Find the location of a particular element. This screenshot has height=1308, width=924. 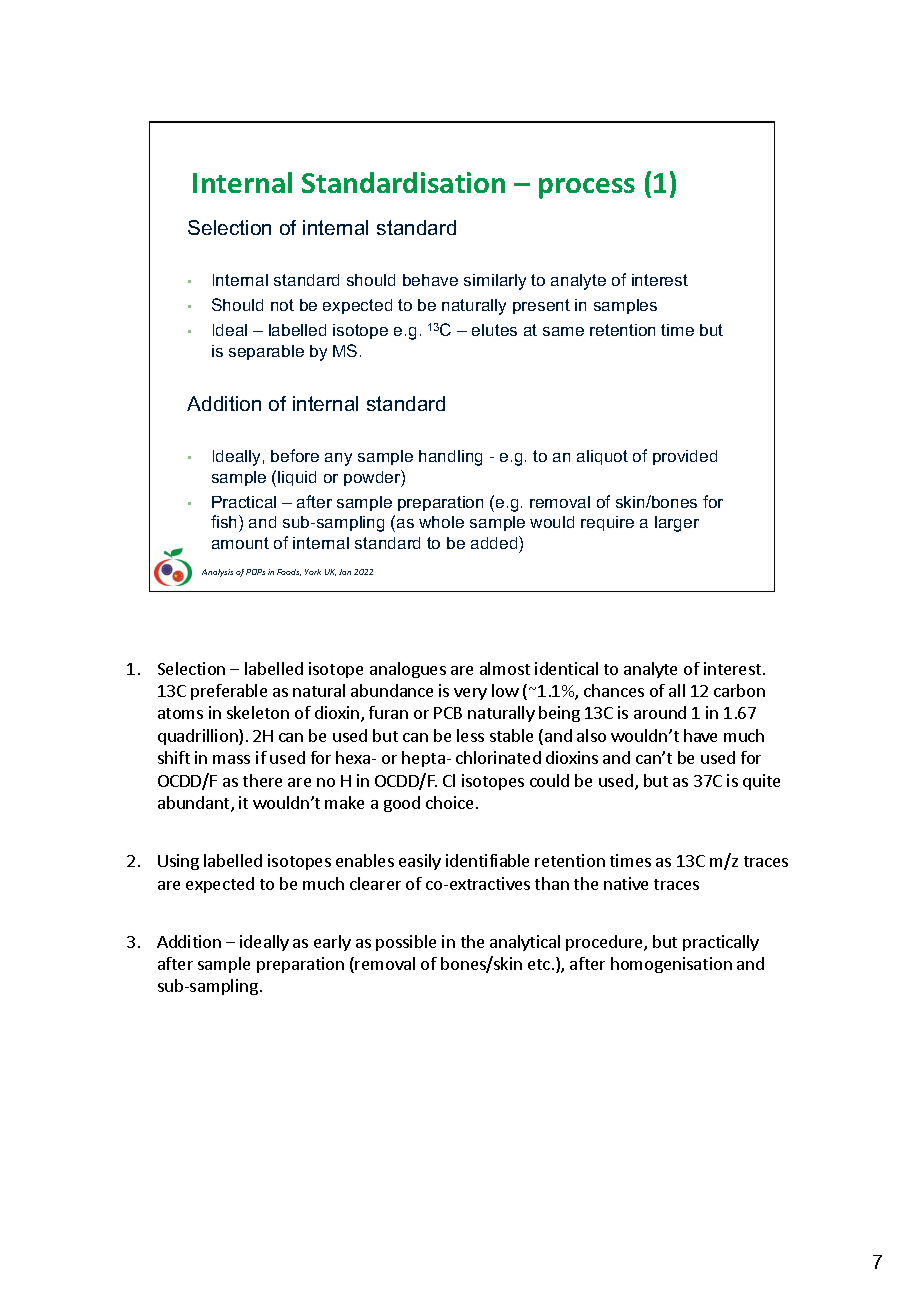

early is located at coordinates (332, 943).
